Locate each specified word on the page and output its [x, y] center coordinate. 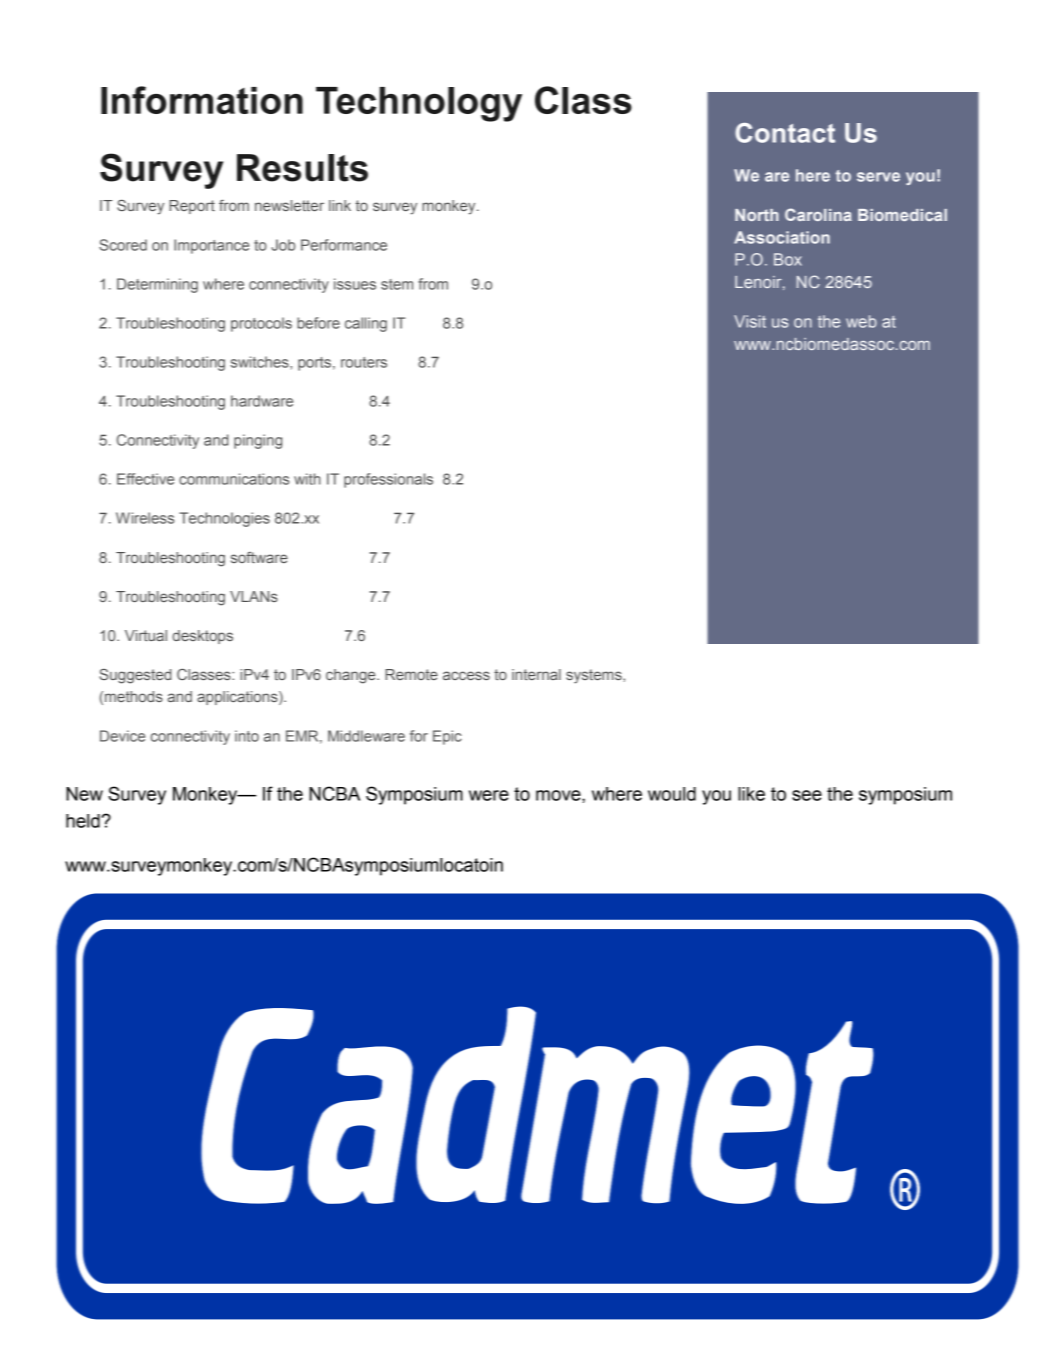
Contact [785, 133]
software [259, 557]
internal [536, 674]
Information [202, 100]
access [466, 675]
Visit [750, 321]
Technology [419, 104]
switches [261, 362]
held [83, 821]
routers [364, 362]
